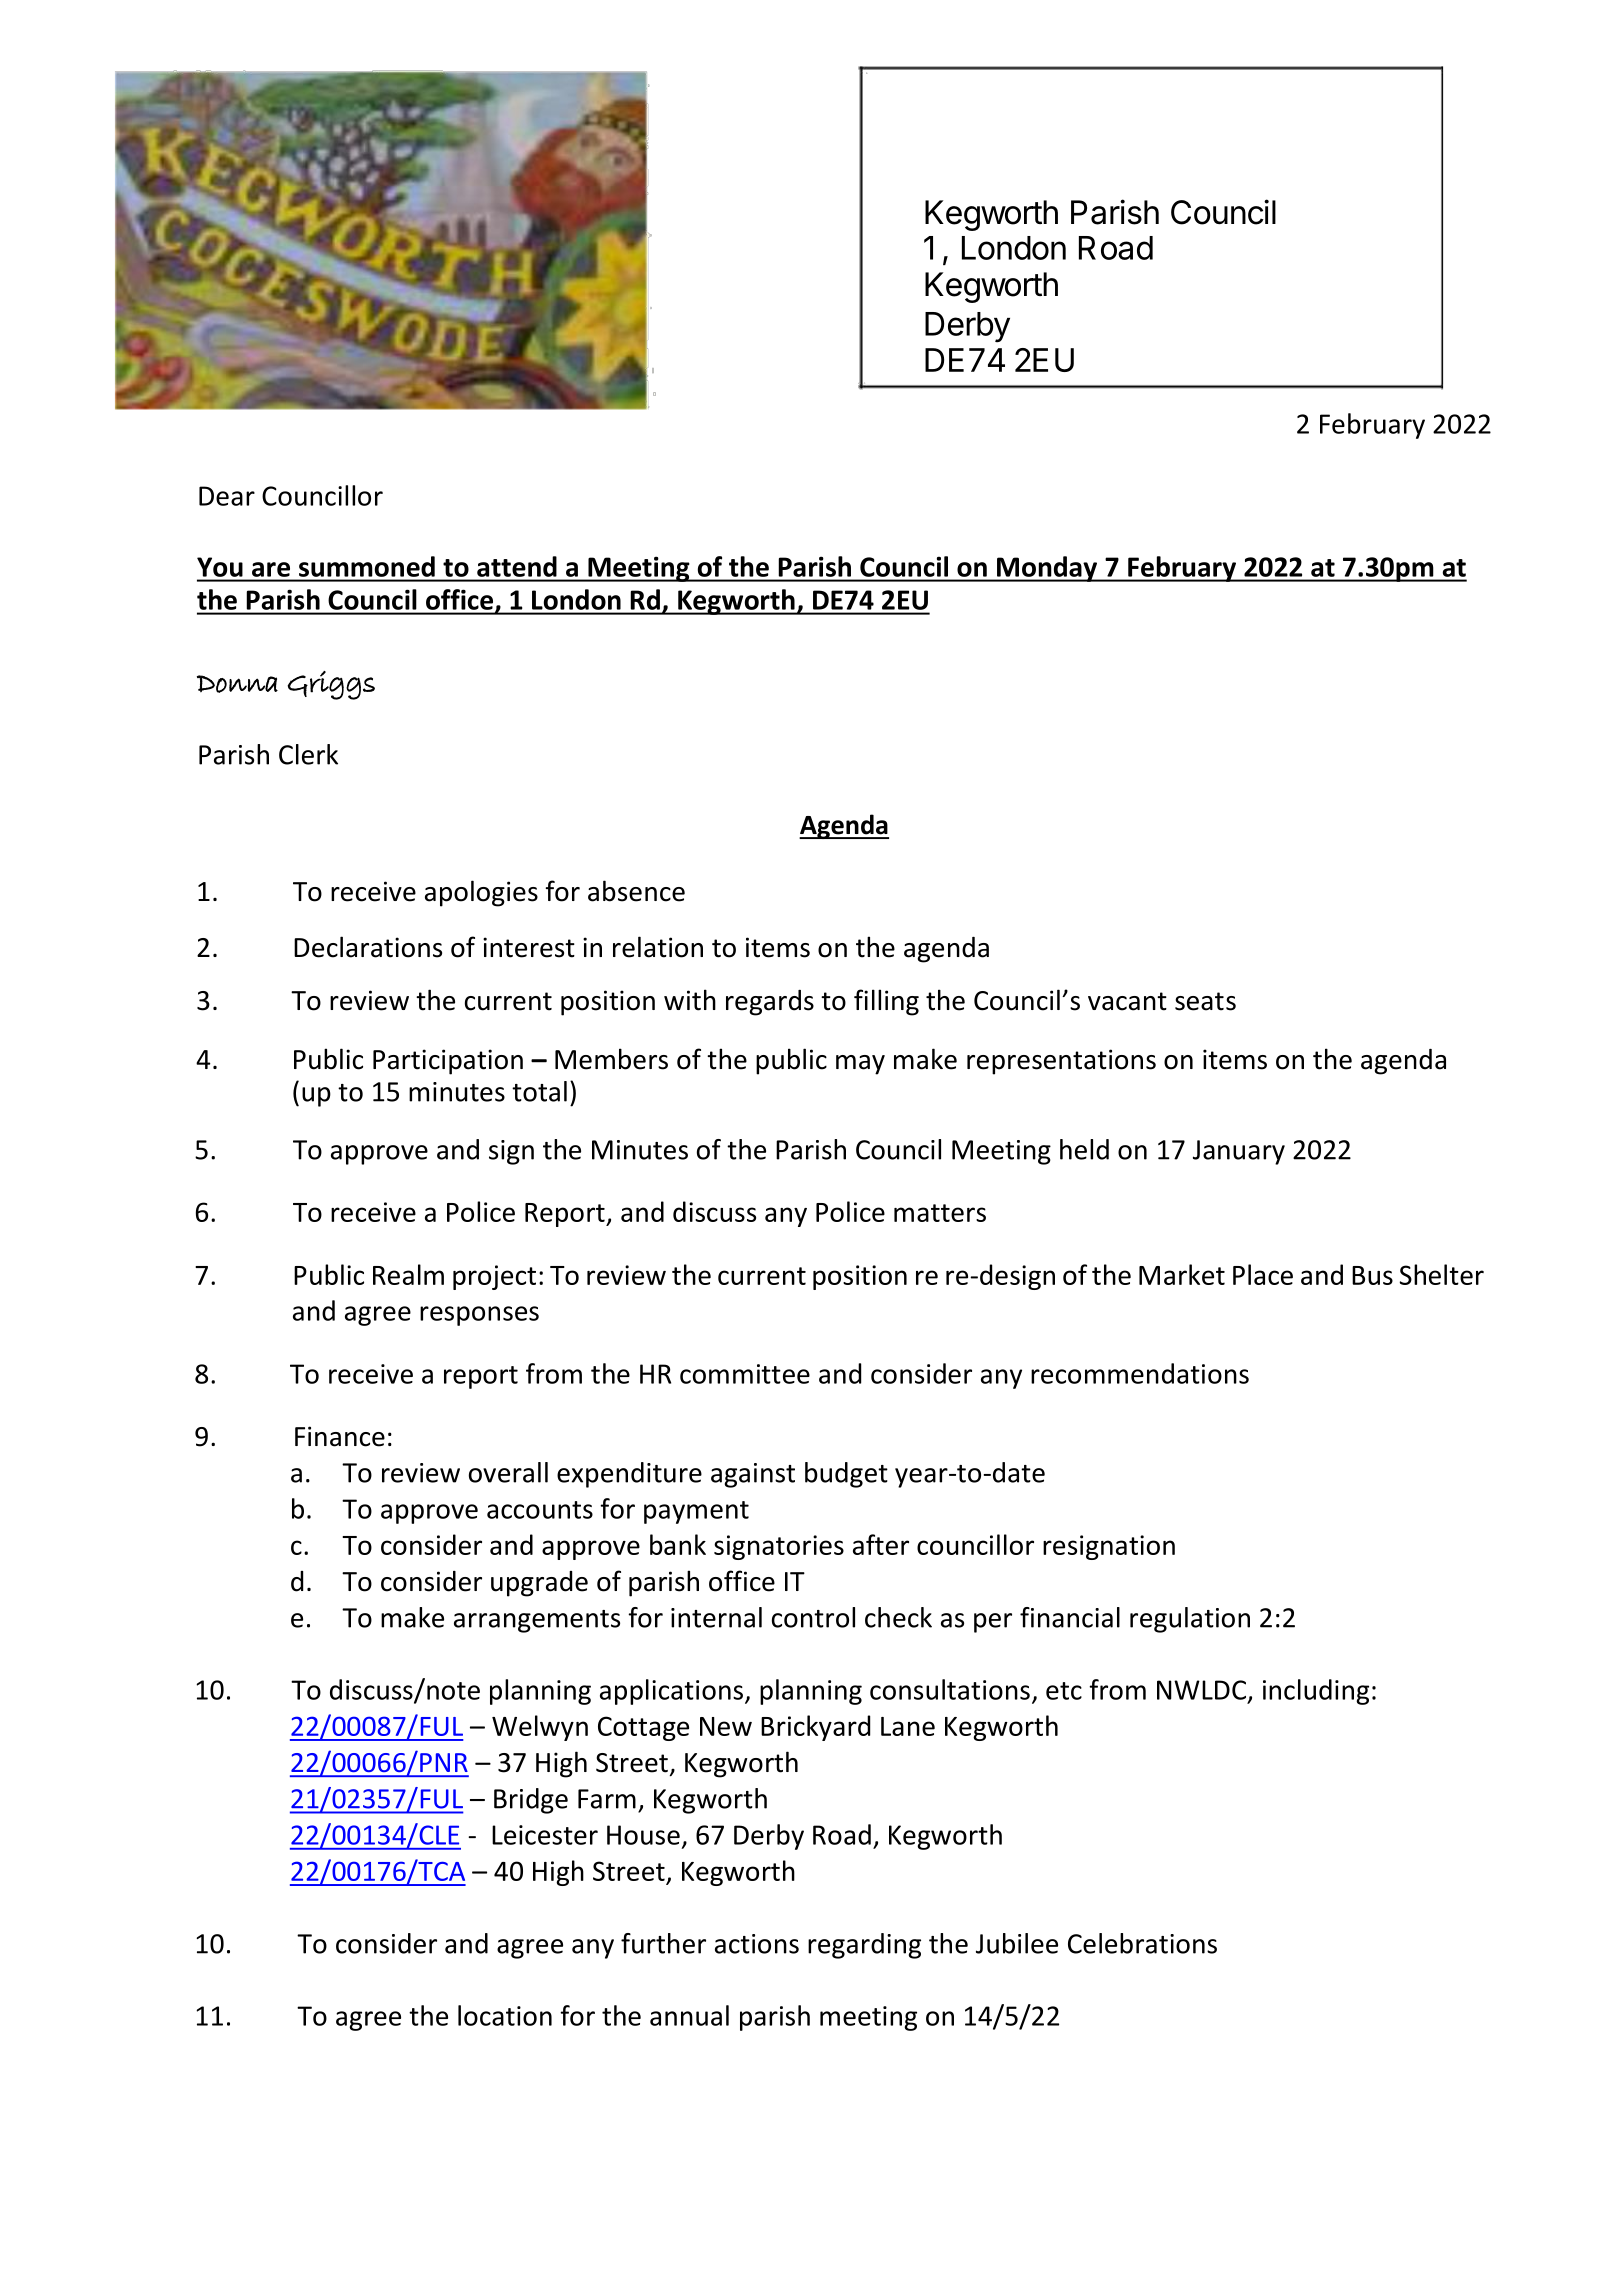 The image size is (1605, 2272). What do you see at coordinates (505, 2015) in the screenshot?
I see `location` at bounding box center [505, 2015].
